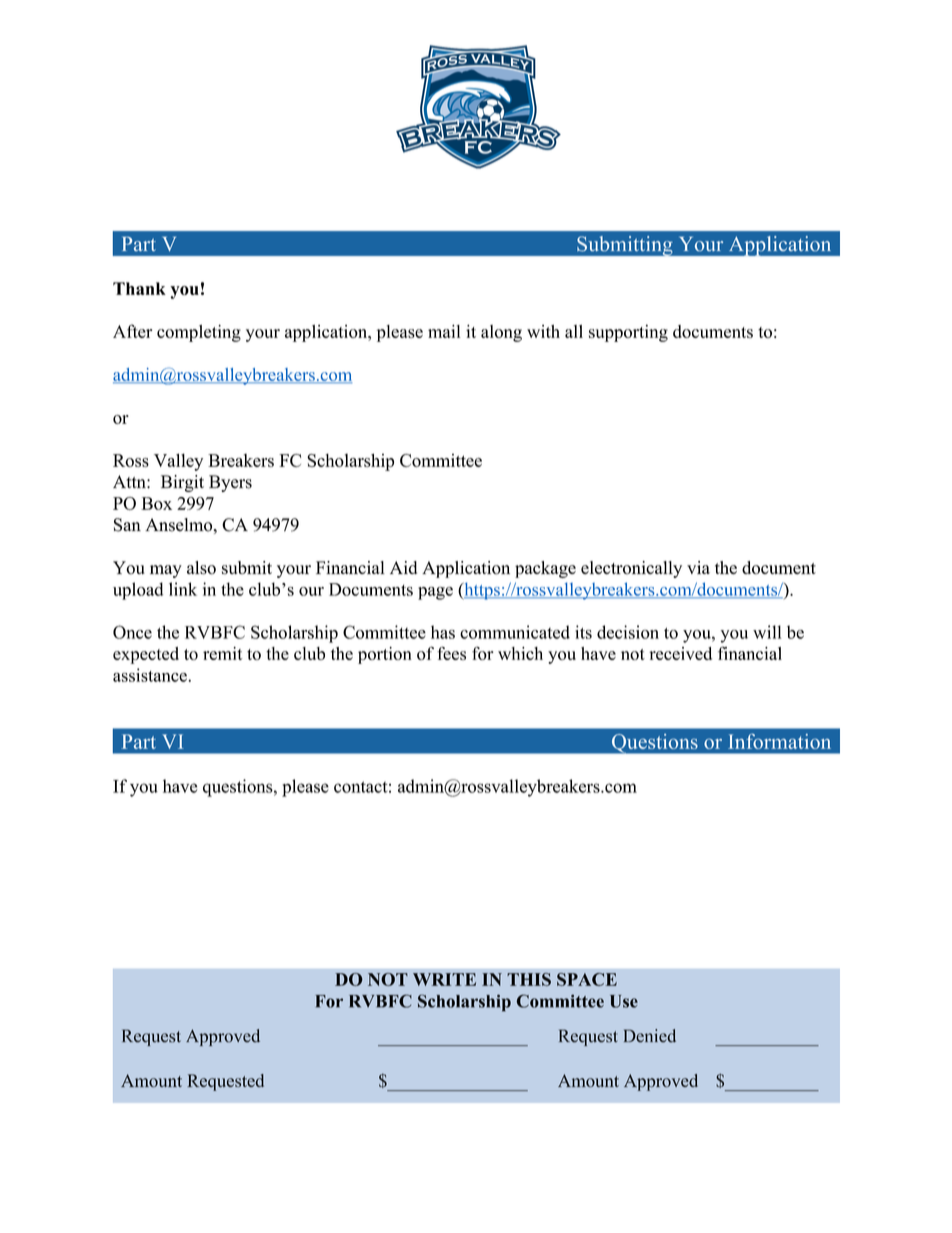 The width and height of the screenshot is (952, 1233). I want to click on completing, so click(199, 333).
